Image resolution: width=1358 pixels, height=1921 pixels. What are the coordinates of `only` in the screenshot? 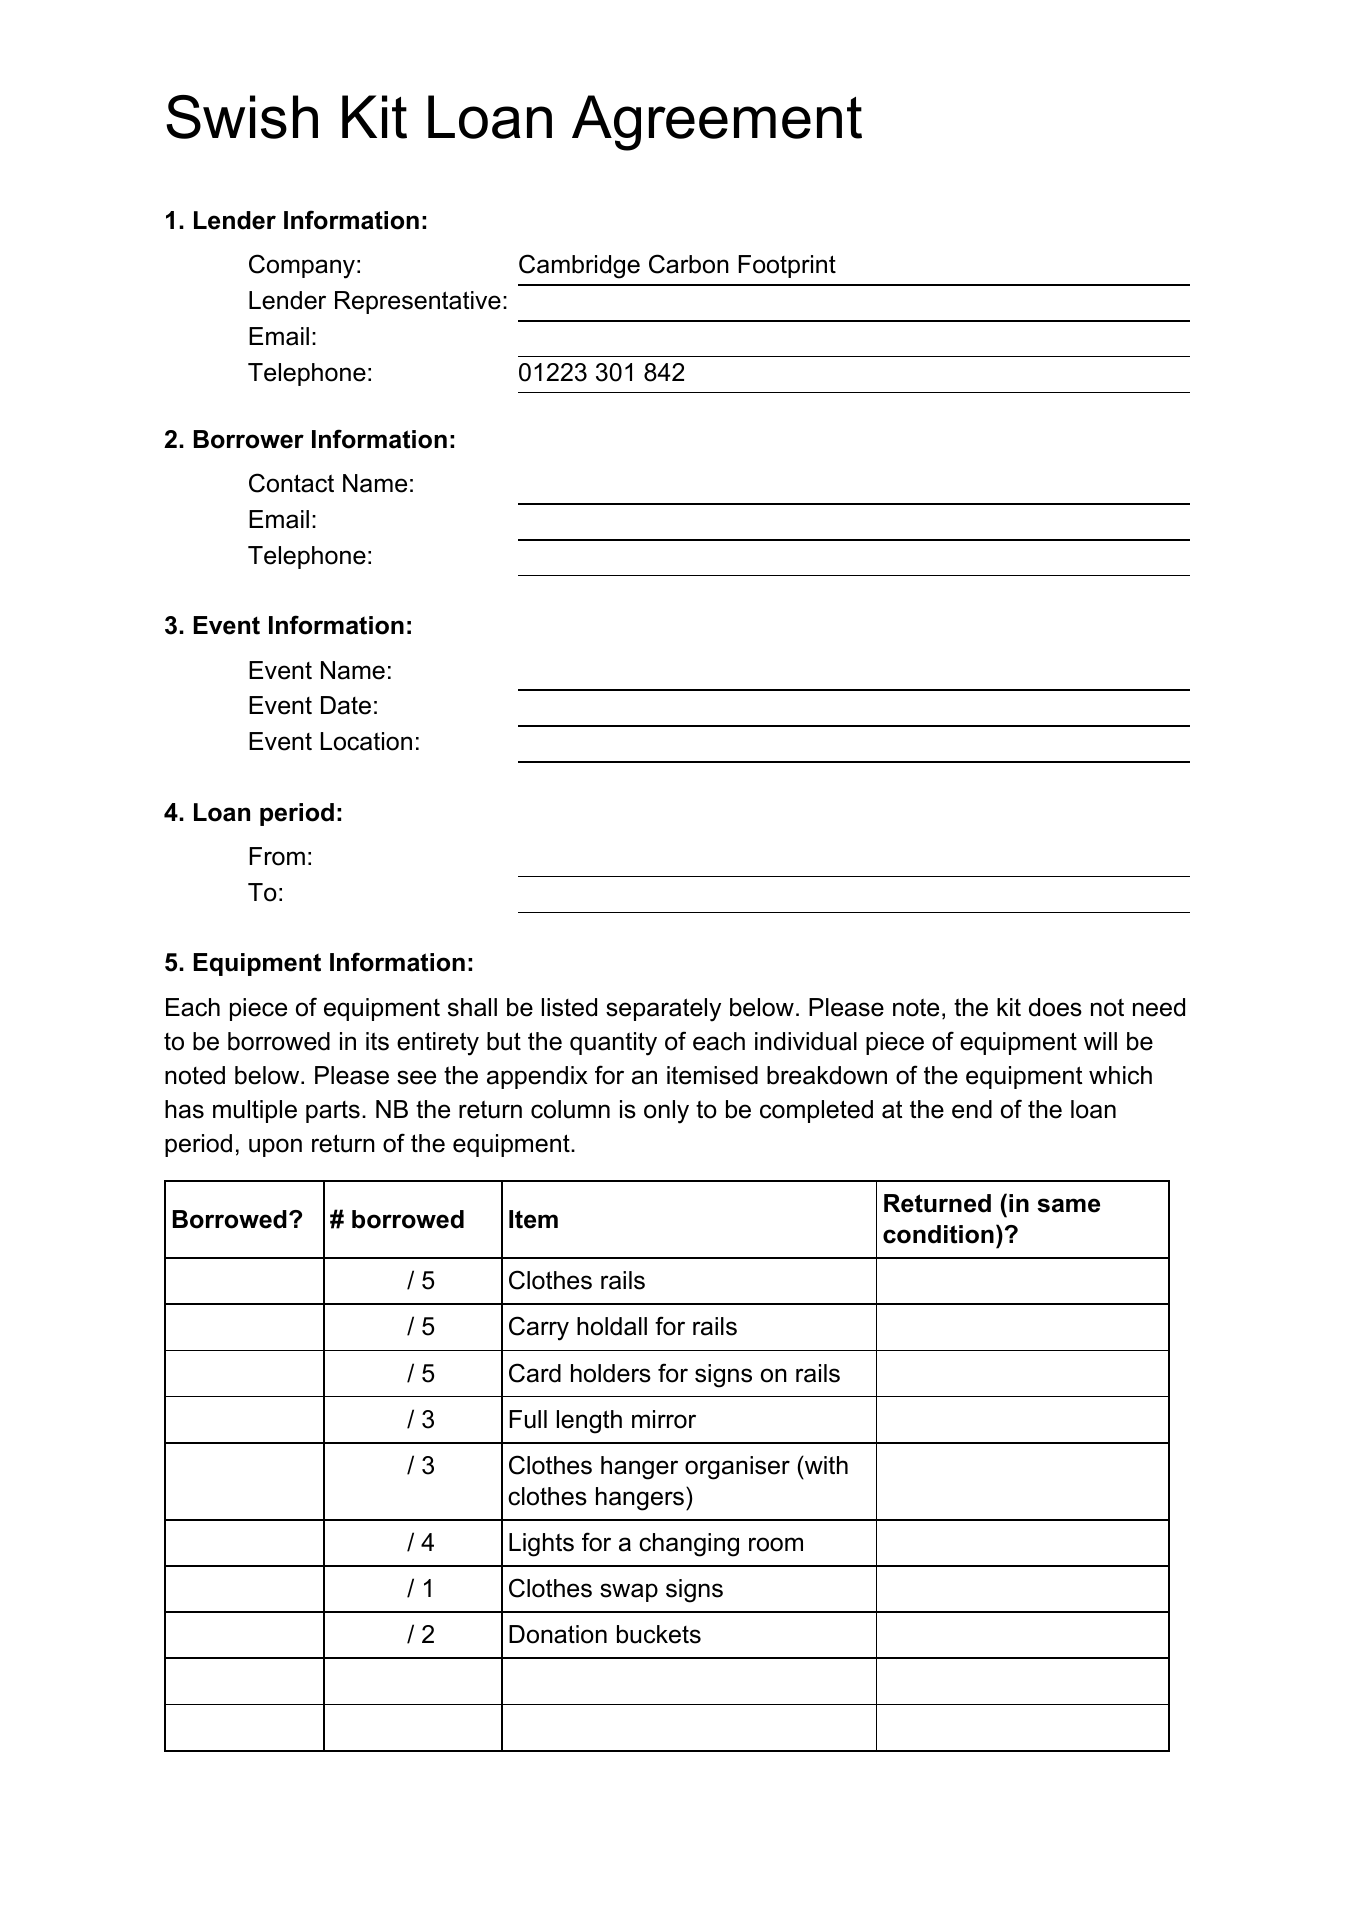 It's located at (666, 1112).
